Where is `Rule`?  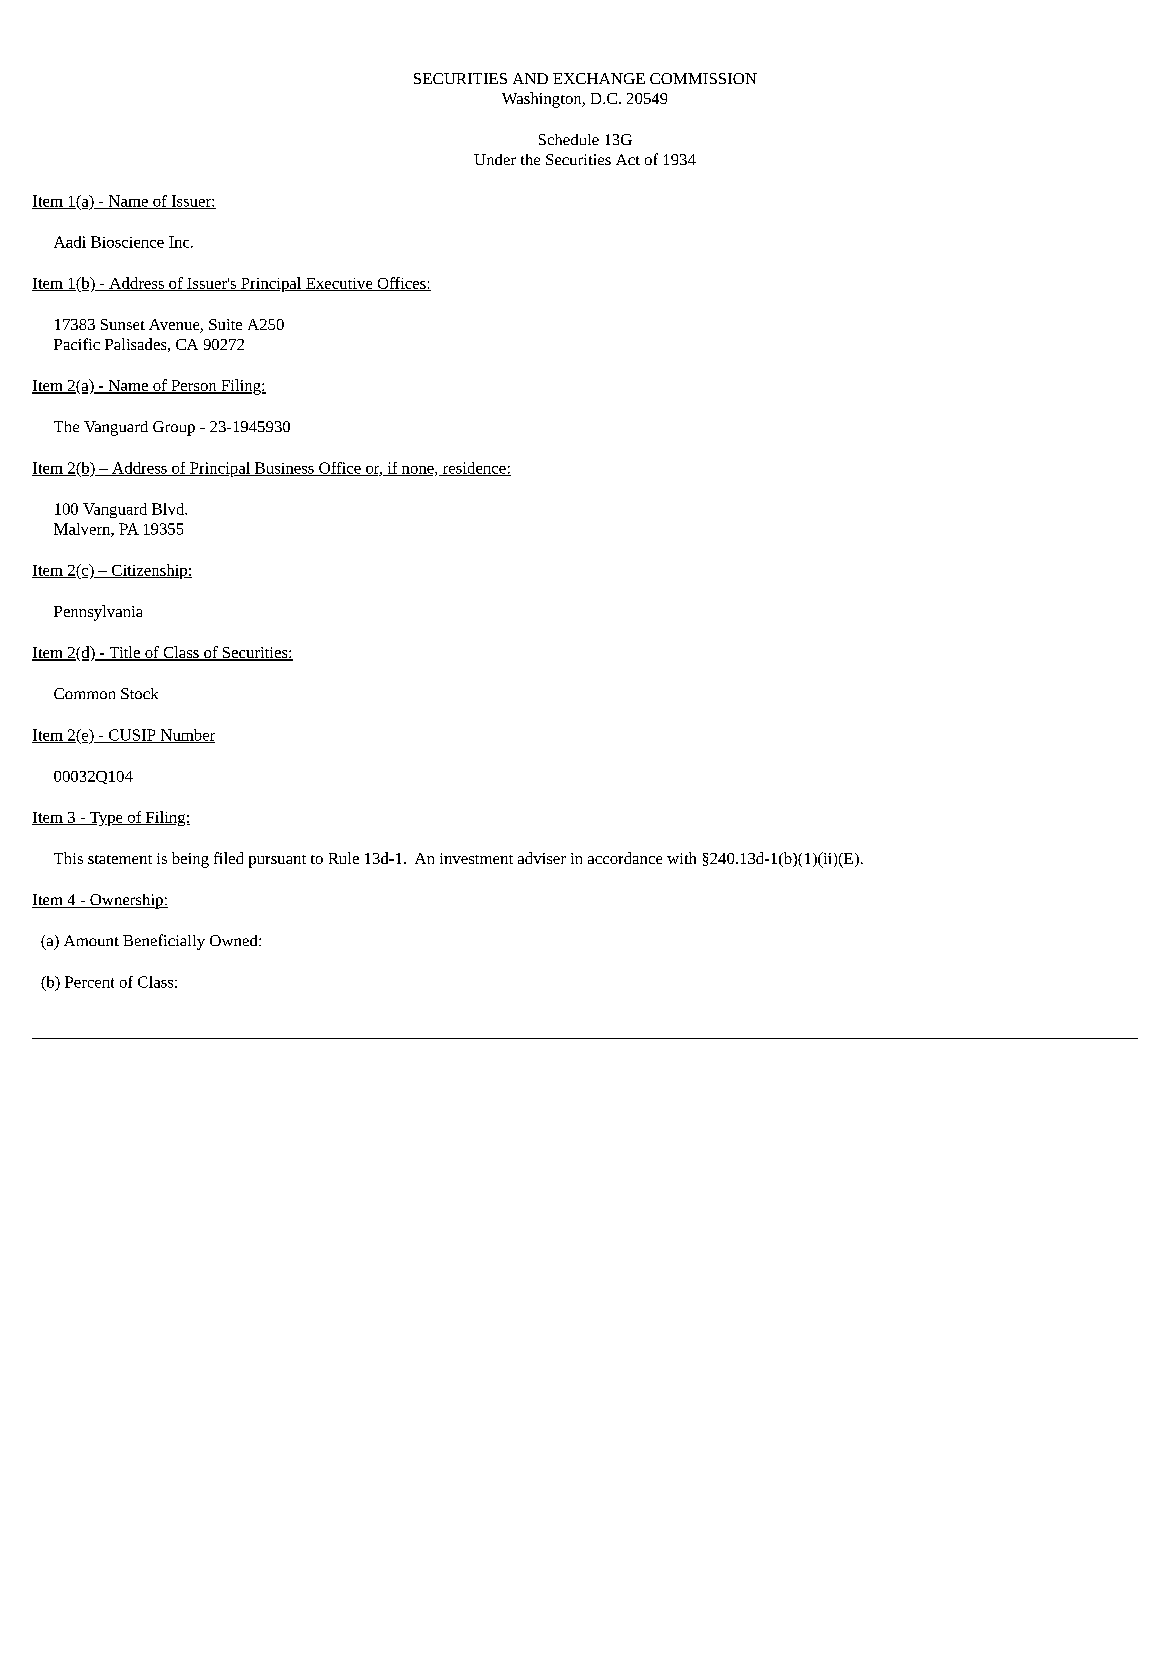 Rule is located at coordinates (344, 858).
